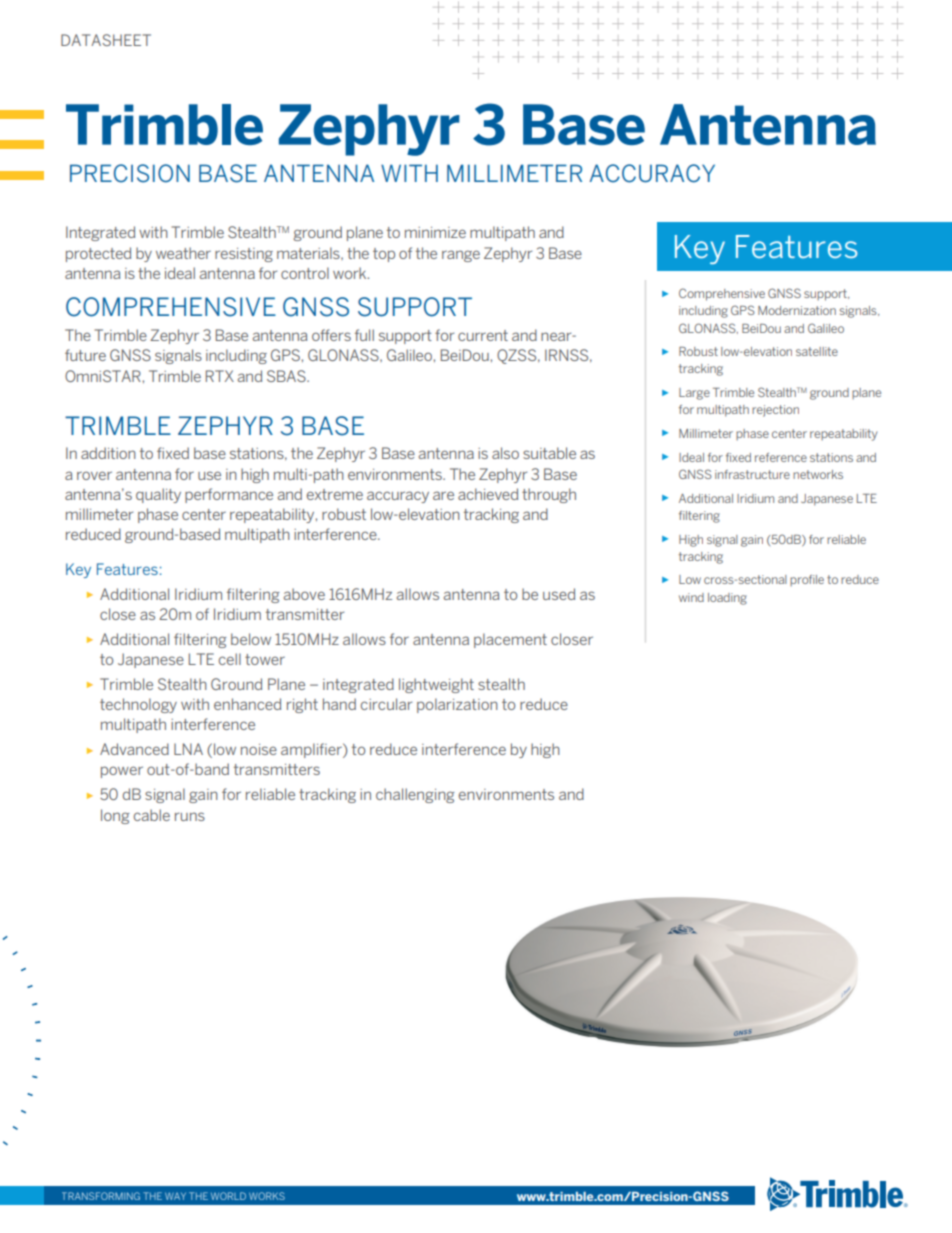 Image resolution: width=952 pixels, height=1233 pixels. What do you see at coordinates (727, 599) in the screenshot?
I see `loading` at bounding box center [727, 599].
